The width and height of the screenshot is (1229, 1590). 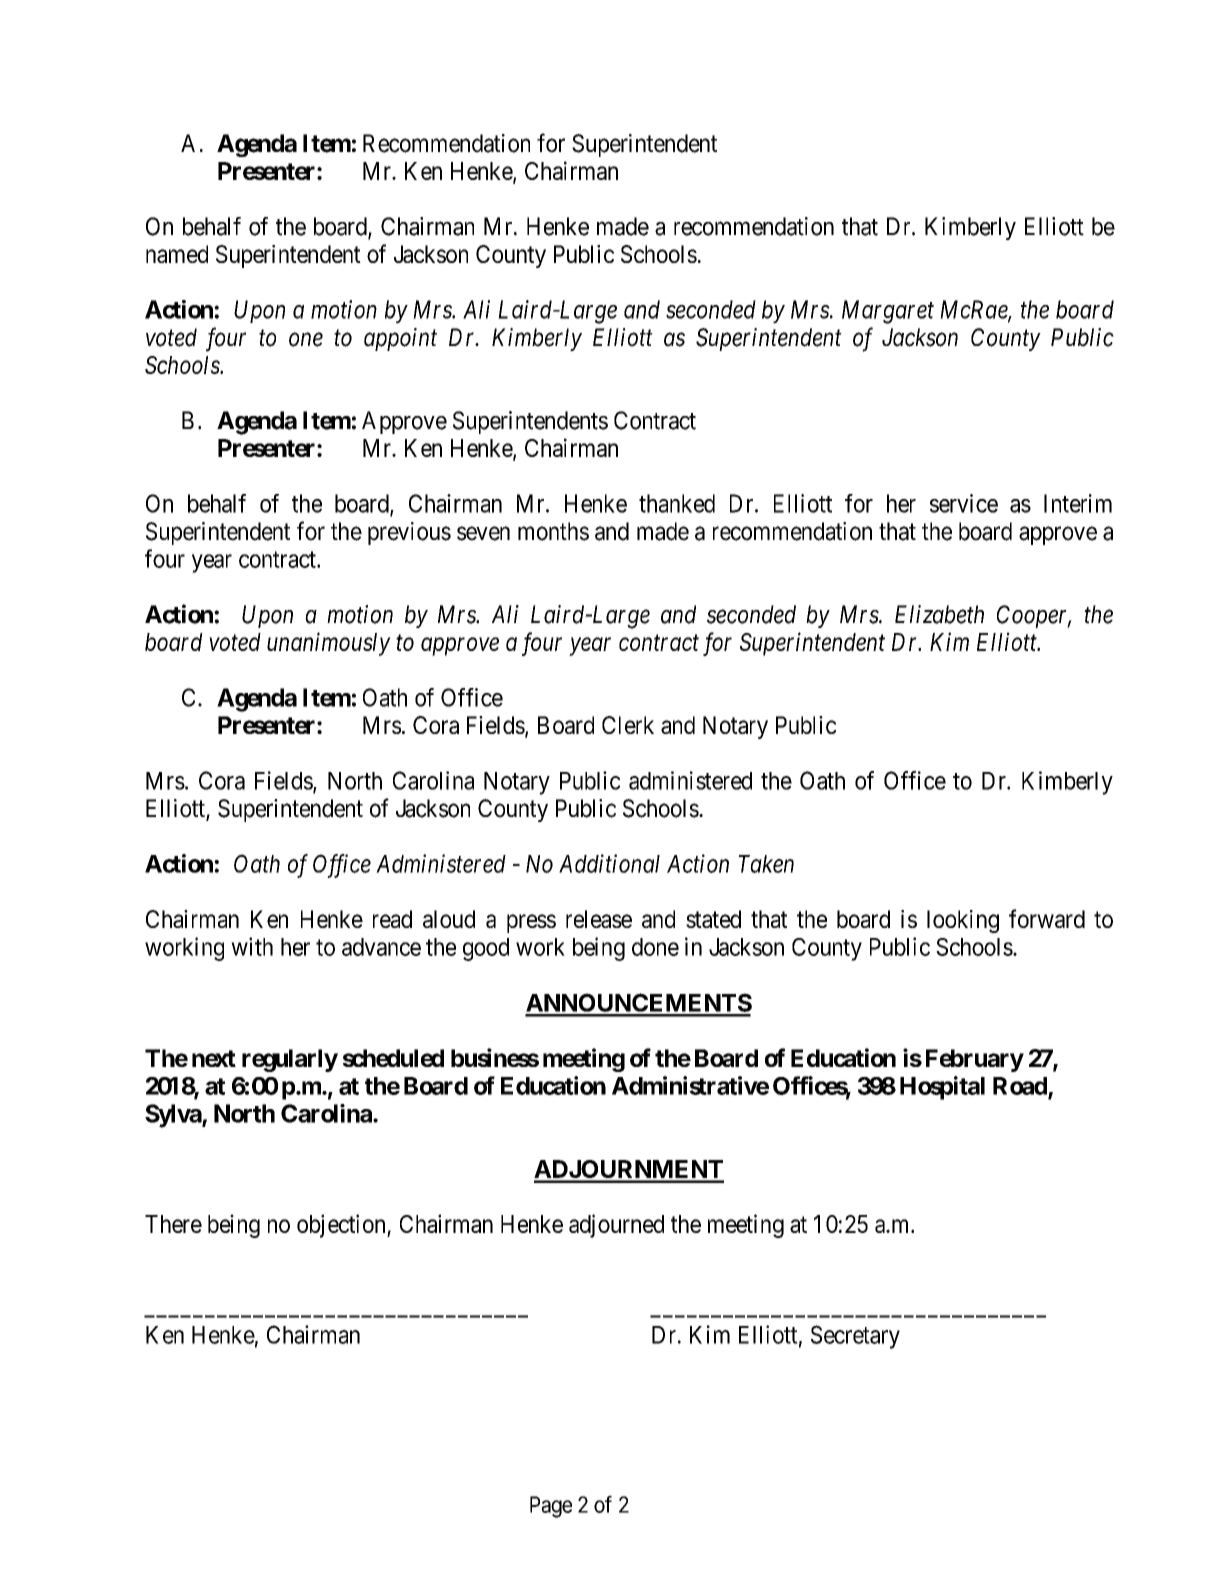 What do you see at coordinates (551, 1507) in the screenshot?
I see `Page` at bounding box center [551, 1507].
